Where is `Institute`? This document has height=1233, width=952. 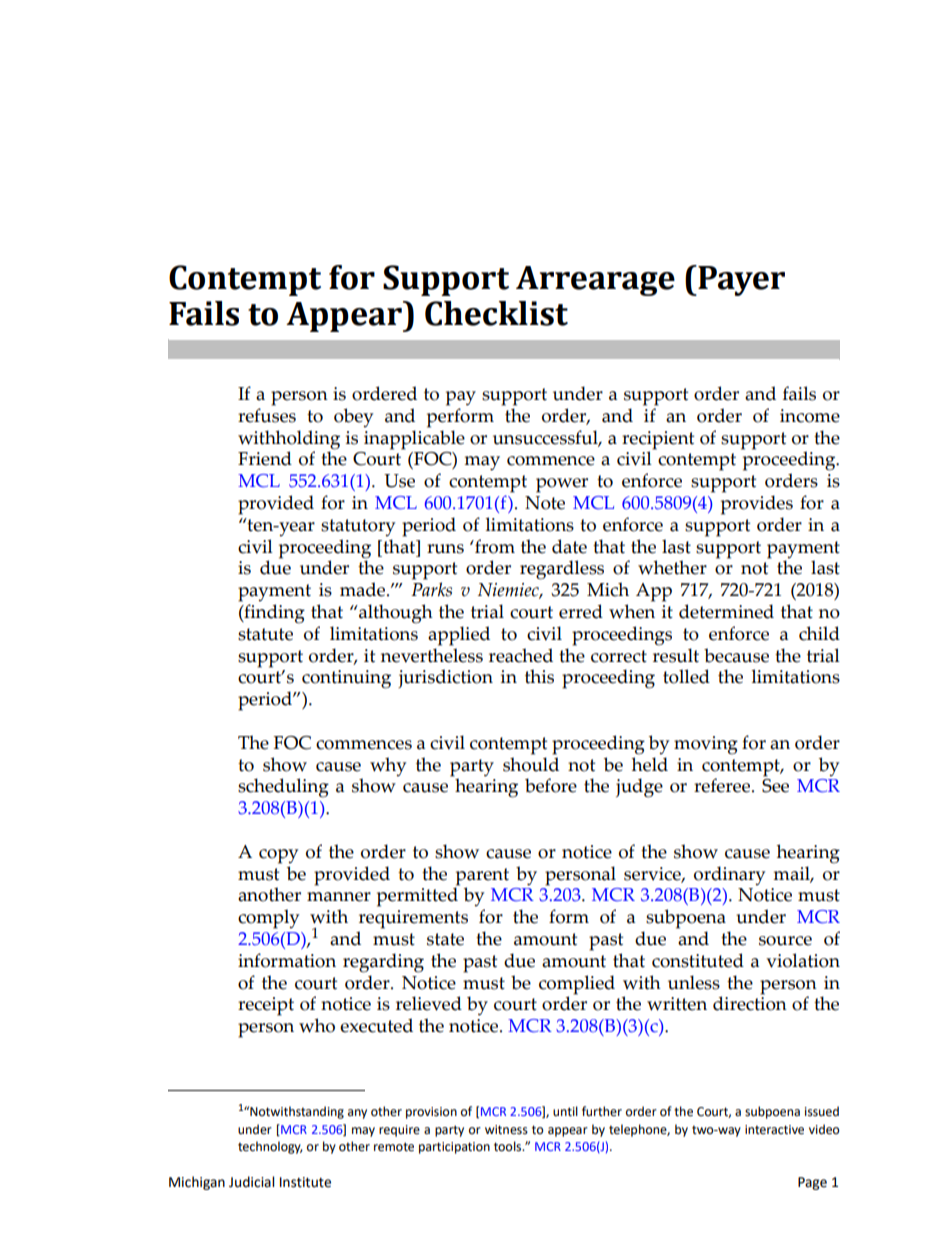 Institute is located at coordinates (305, 1182).
